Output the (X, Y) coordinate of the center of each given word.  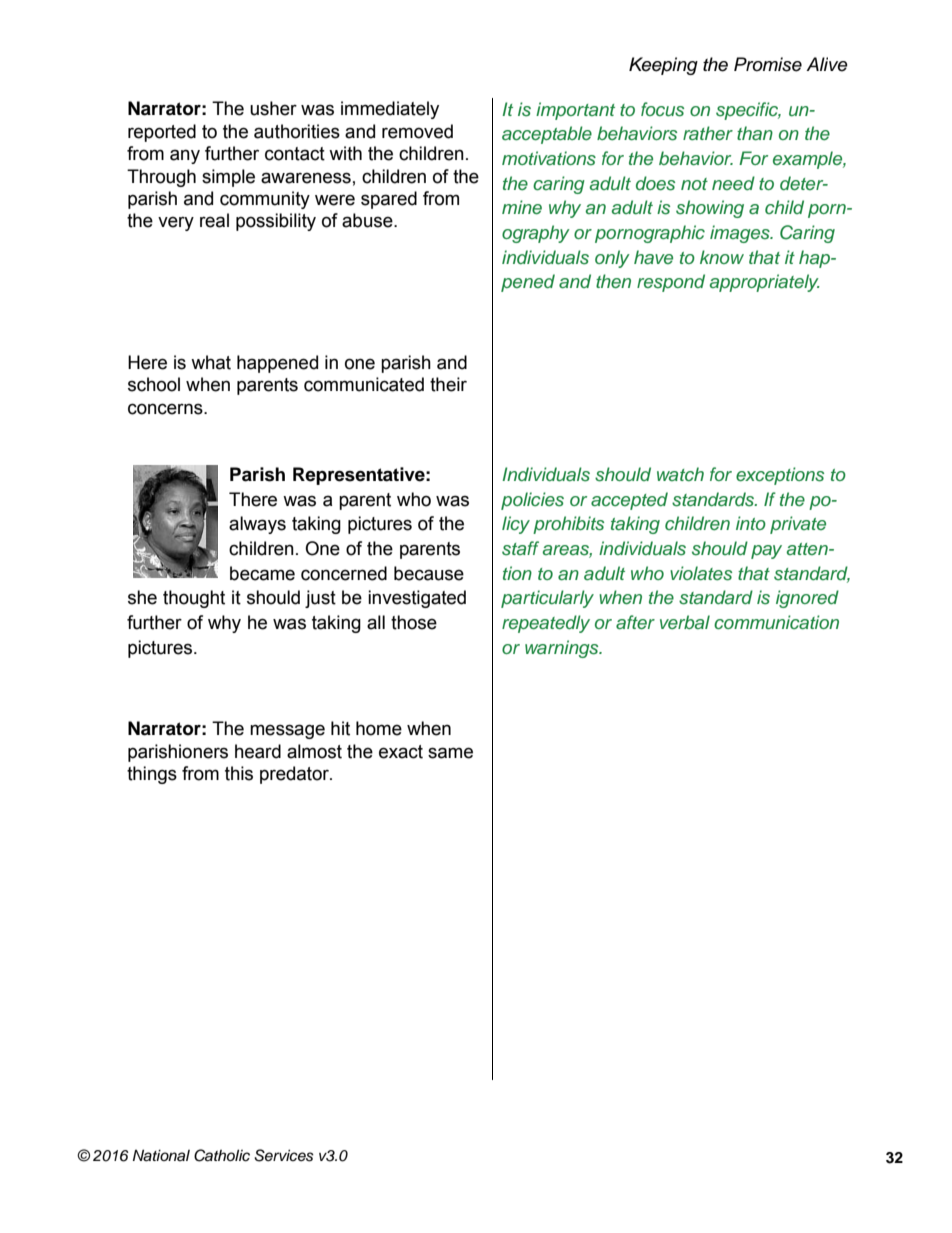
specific (748, 111)
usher (273, 108)
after (635, 622)
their (448, 384)
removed (417, 131)
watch (680, 474)
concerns (166, 409)
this (239, 773)
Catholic (222, 1155)
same (450, 753)
